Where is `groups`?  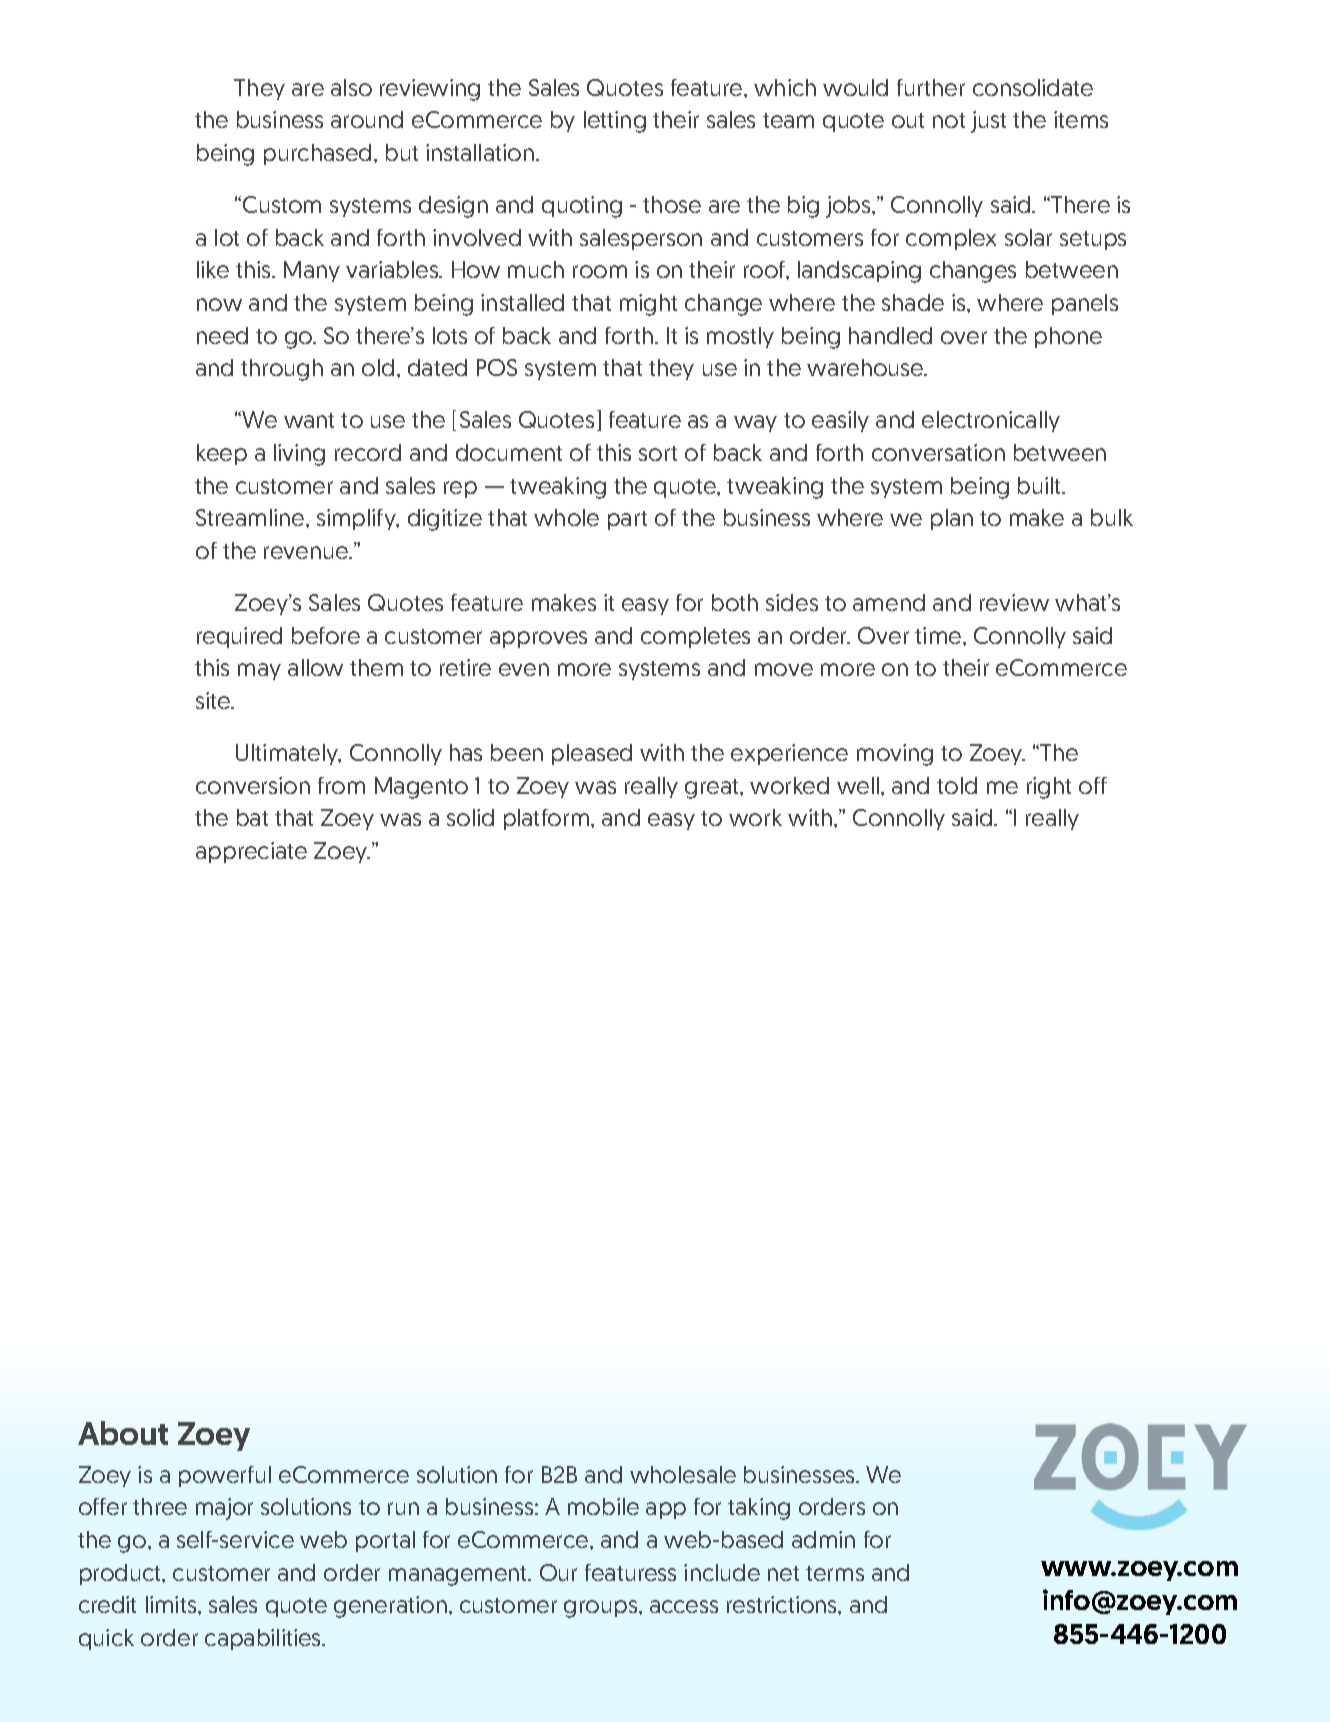 groups is located at coordinates (602, 1609).
